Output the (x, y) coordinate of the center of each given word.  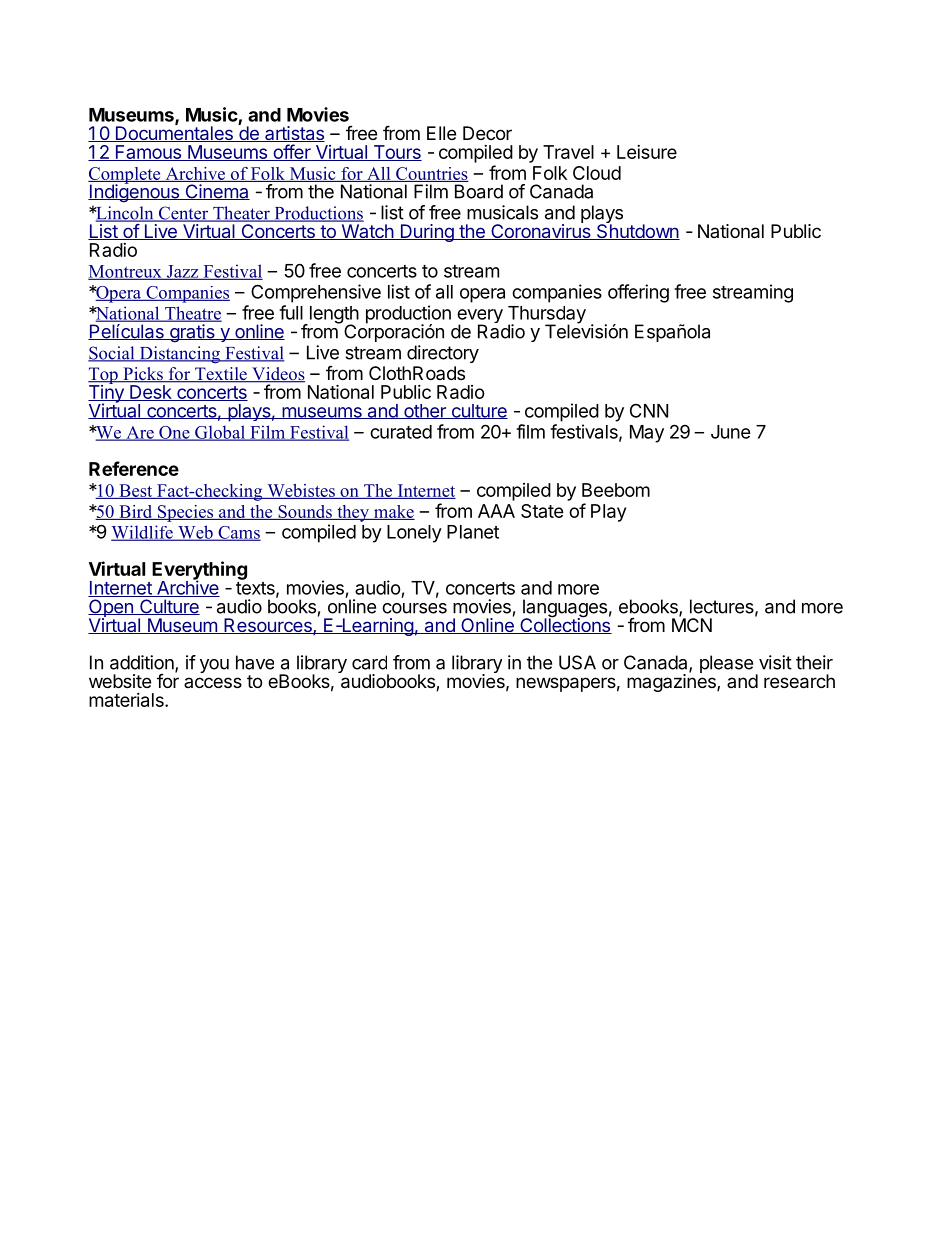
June (731, 432)
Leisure (647, 152)
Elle (441, 133)
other (425, 411)
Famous (148, 153)
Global (220, 433)
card (369, 662)
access (213, 682)
